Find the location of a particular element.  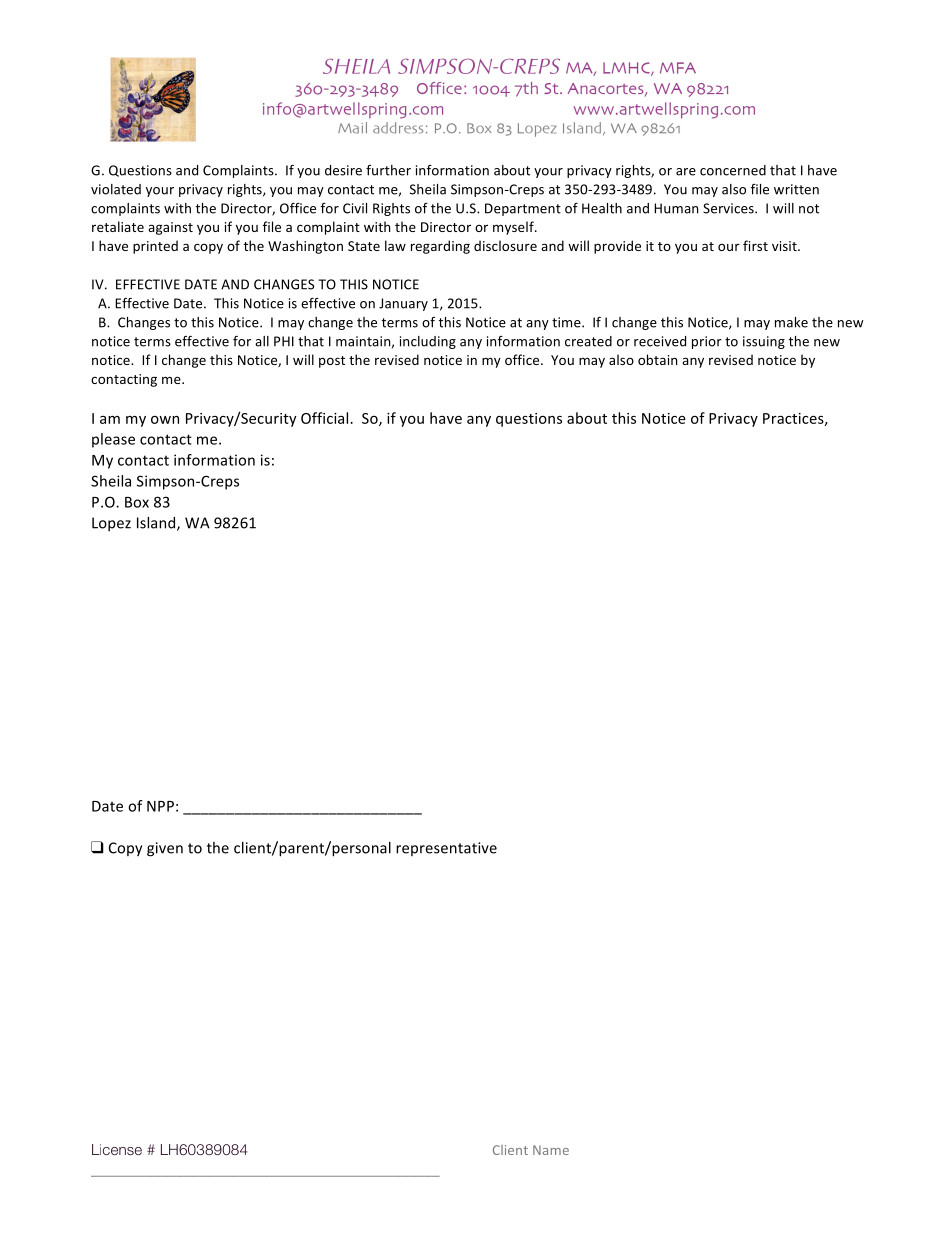

License is located at coordinates (117, 1149).
